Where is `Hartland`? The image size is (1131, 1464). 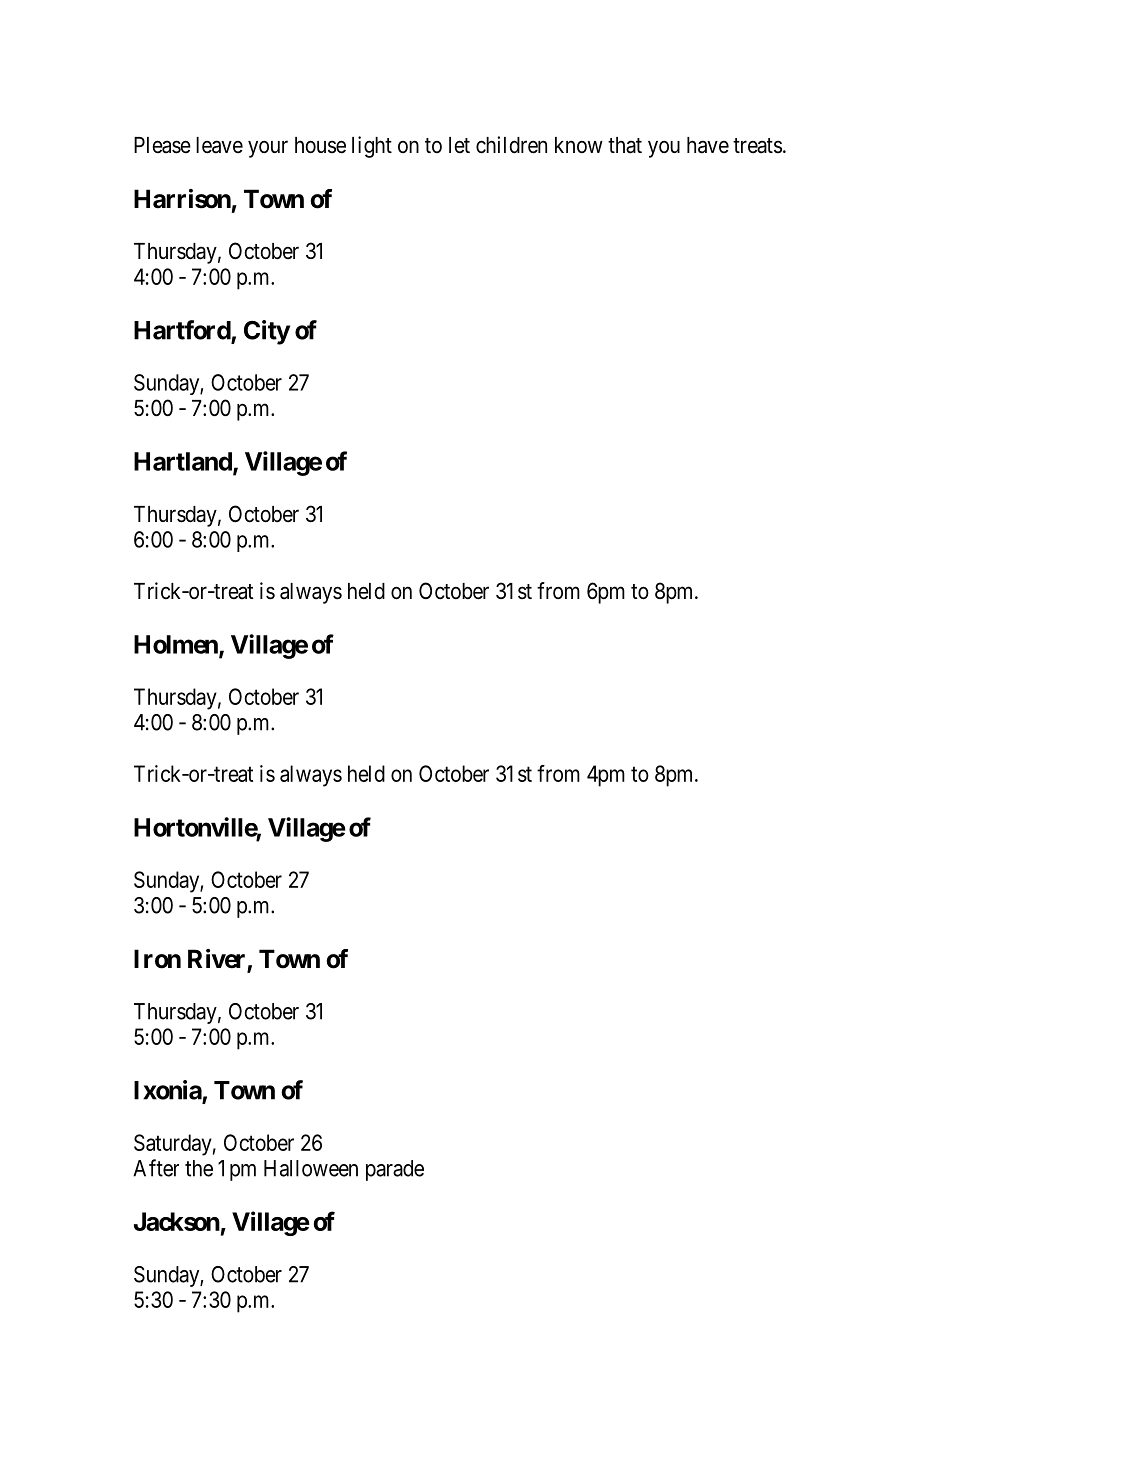 Hartland is located at coordinates (184, 462).
